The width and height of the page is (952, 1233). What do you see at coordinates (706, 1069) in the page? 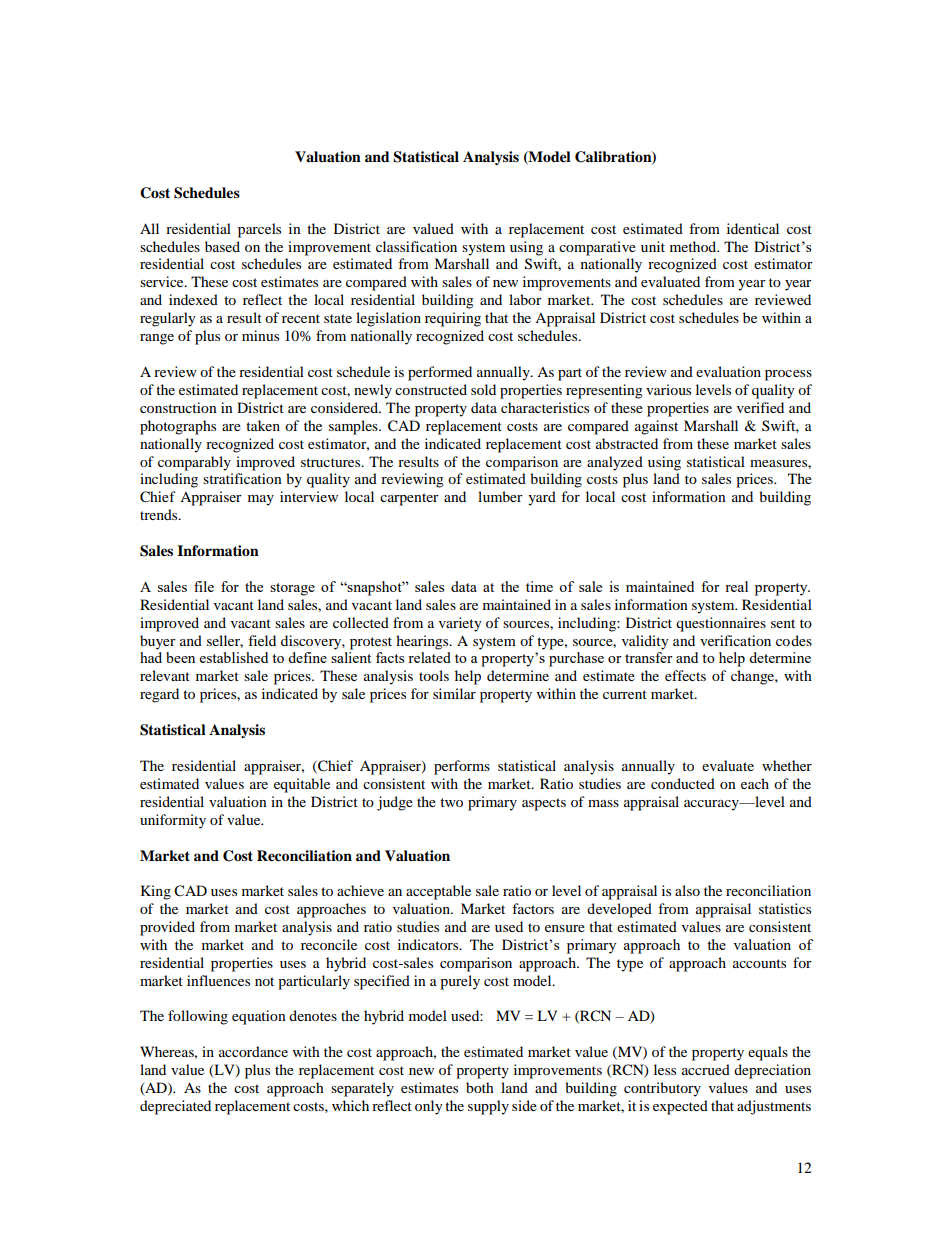
I see `accrued` at bounding box center [706, 1069].
